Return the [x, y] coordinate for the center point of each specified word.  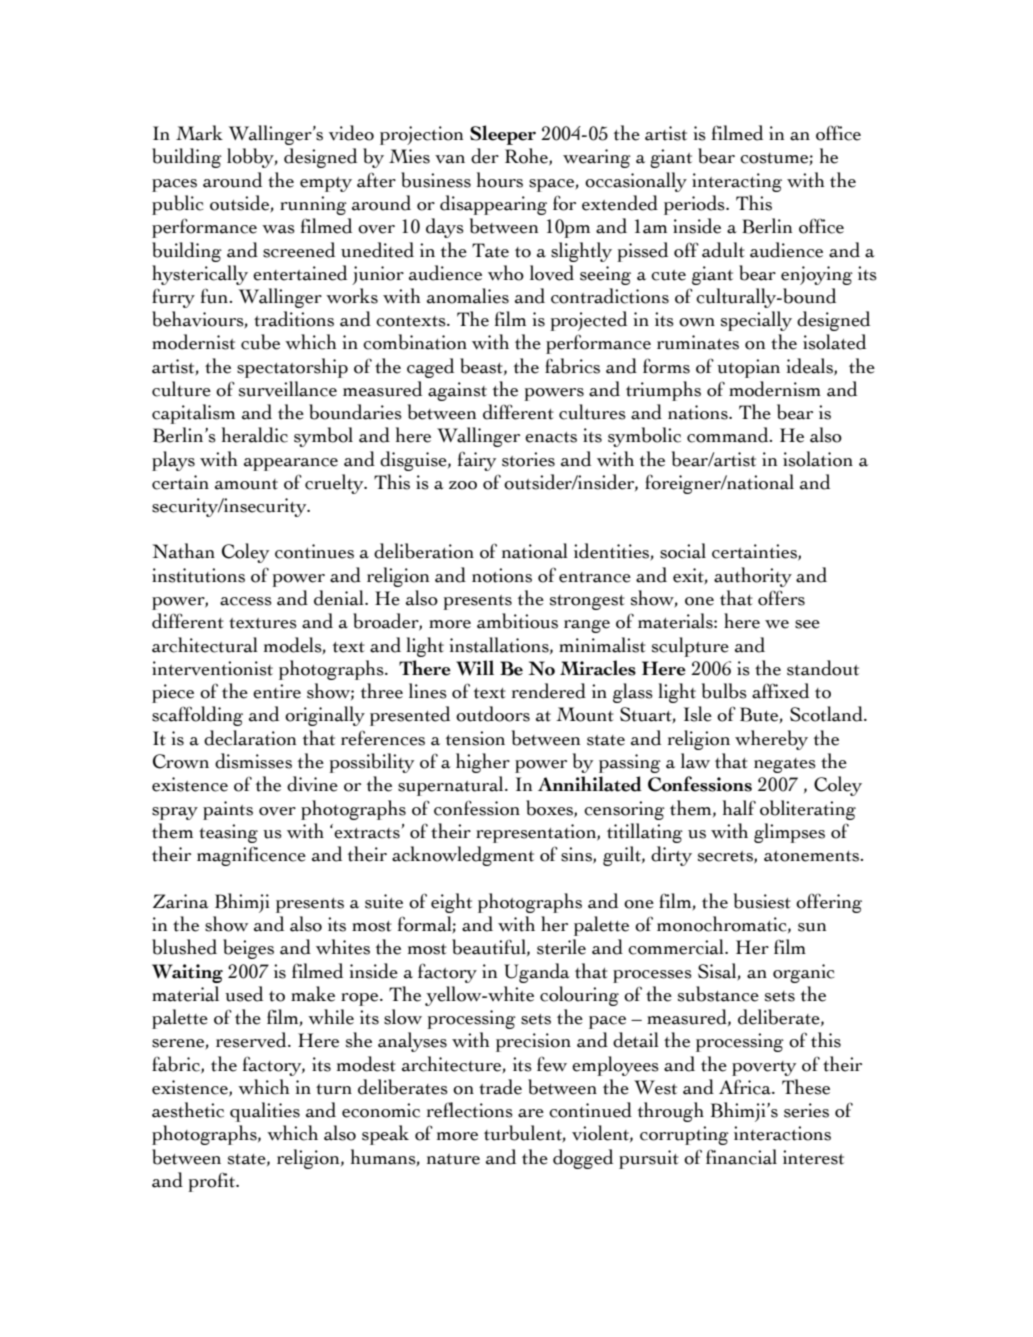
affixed [780, 691]
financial [741, 1157]
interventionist [212, 668]
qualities [265, 1112]
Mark [199, 133]
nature [453, 1159]
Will [475, 668]
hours [500, 180]
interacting [737, 182]
